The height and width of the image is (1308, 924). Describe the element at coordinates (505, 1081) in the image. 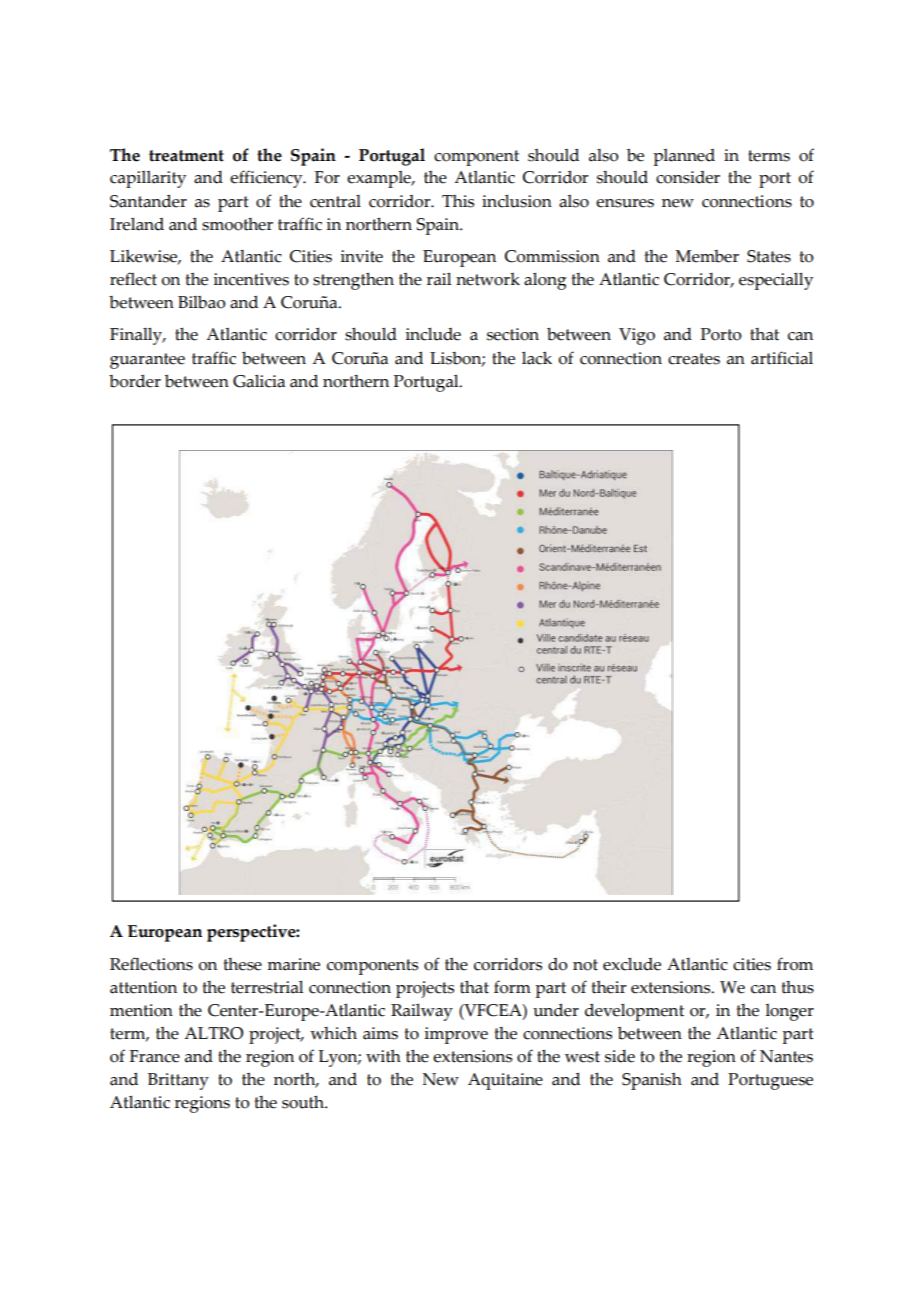

I see `Aquitaine` at that location.
